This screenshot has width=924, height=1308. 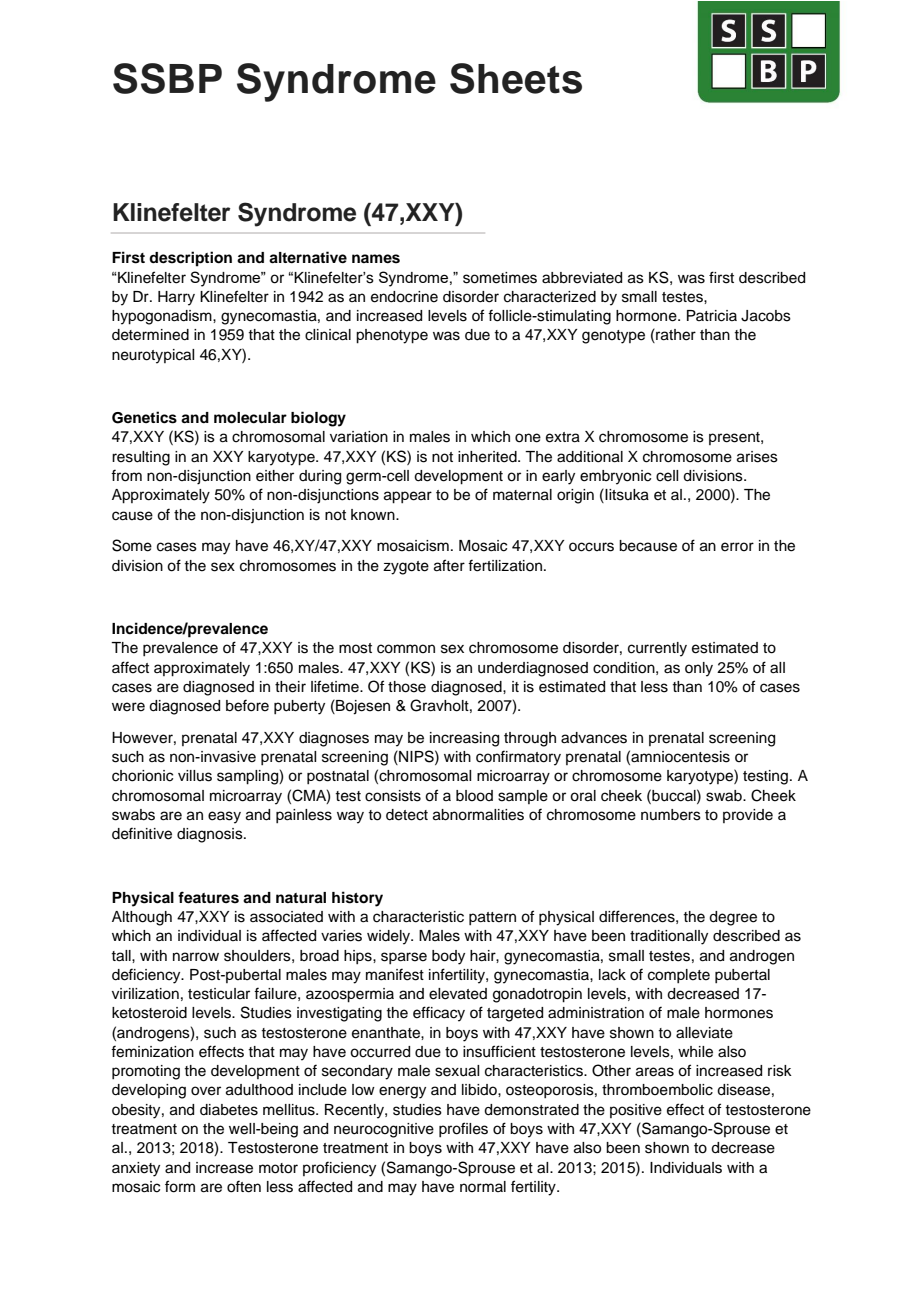 I want to click on neurotypical, so click(x=153, y=356).
